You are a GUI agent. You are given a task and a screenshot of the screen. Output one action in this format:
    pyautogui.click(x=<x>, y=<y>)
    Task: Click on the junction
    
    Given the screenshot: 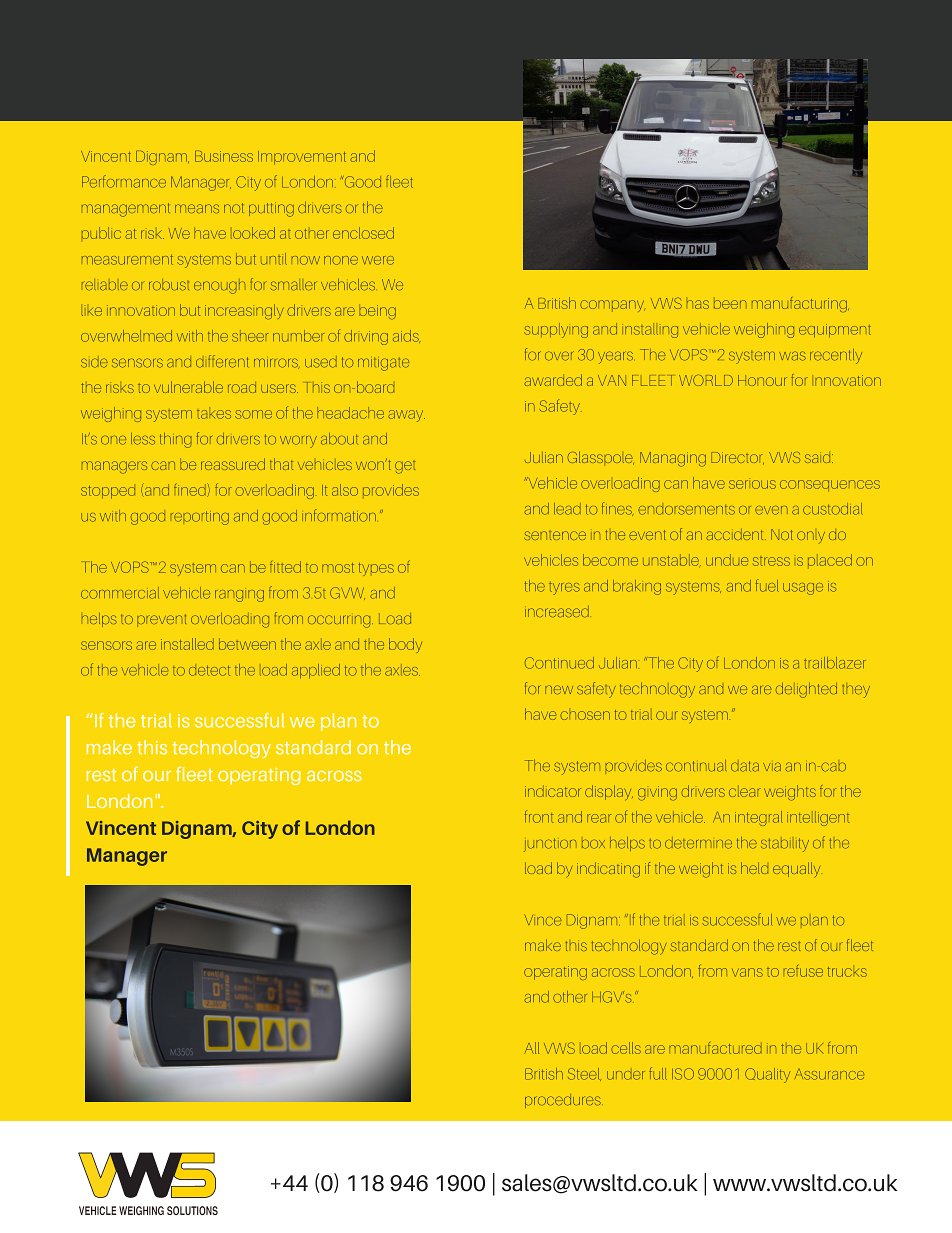 What is the action you would take?
    pyautogui.click(x=550, y=845)
